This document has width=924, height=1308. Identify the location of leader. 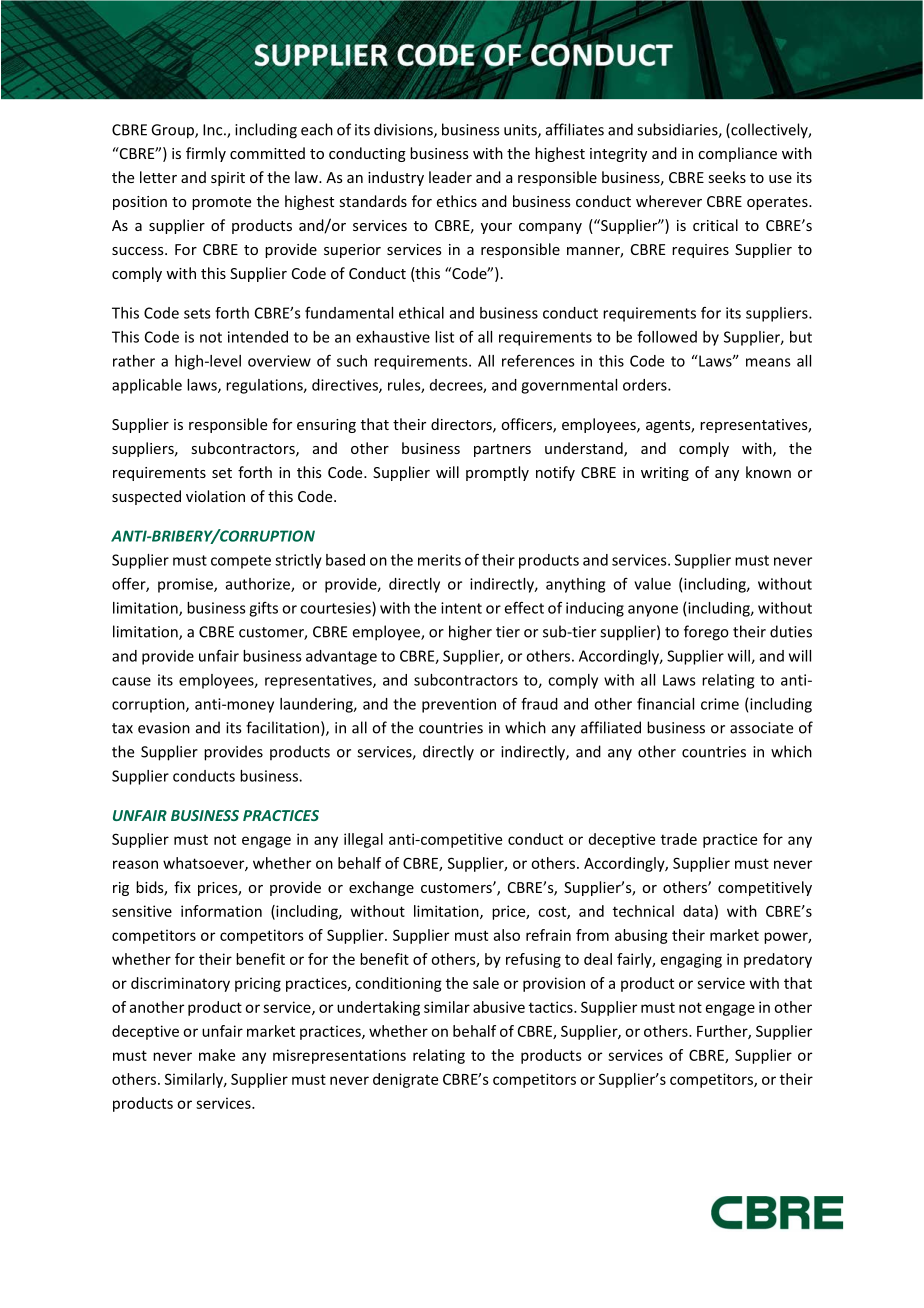
(450, 177).
